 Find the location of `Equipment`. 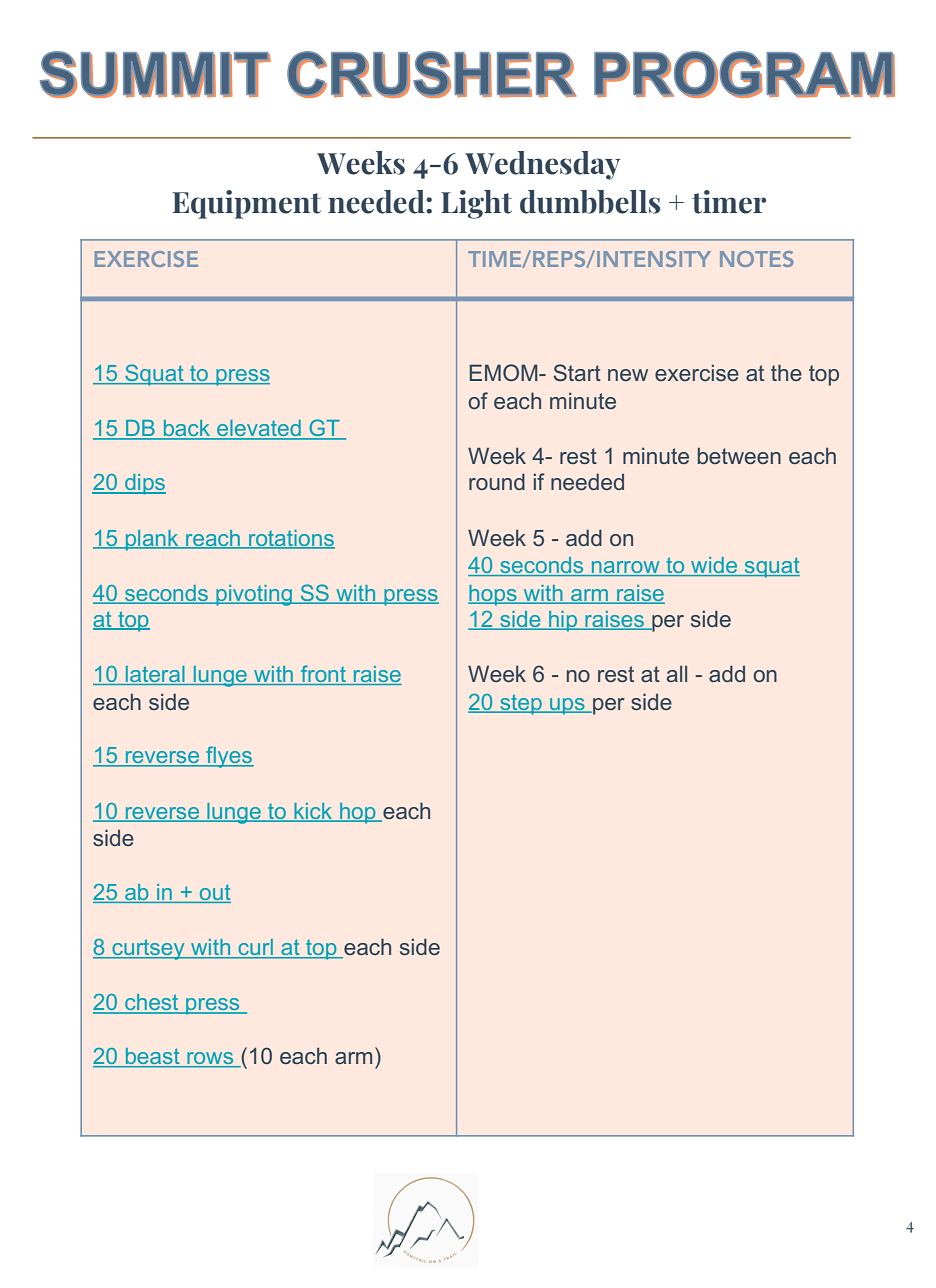

Equipment is located at coordinates (247, 204).
